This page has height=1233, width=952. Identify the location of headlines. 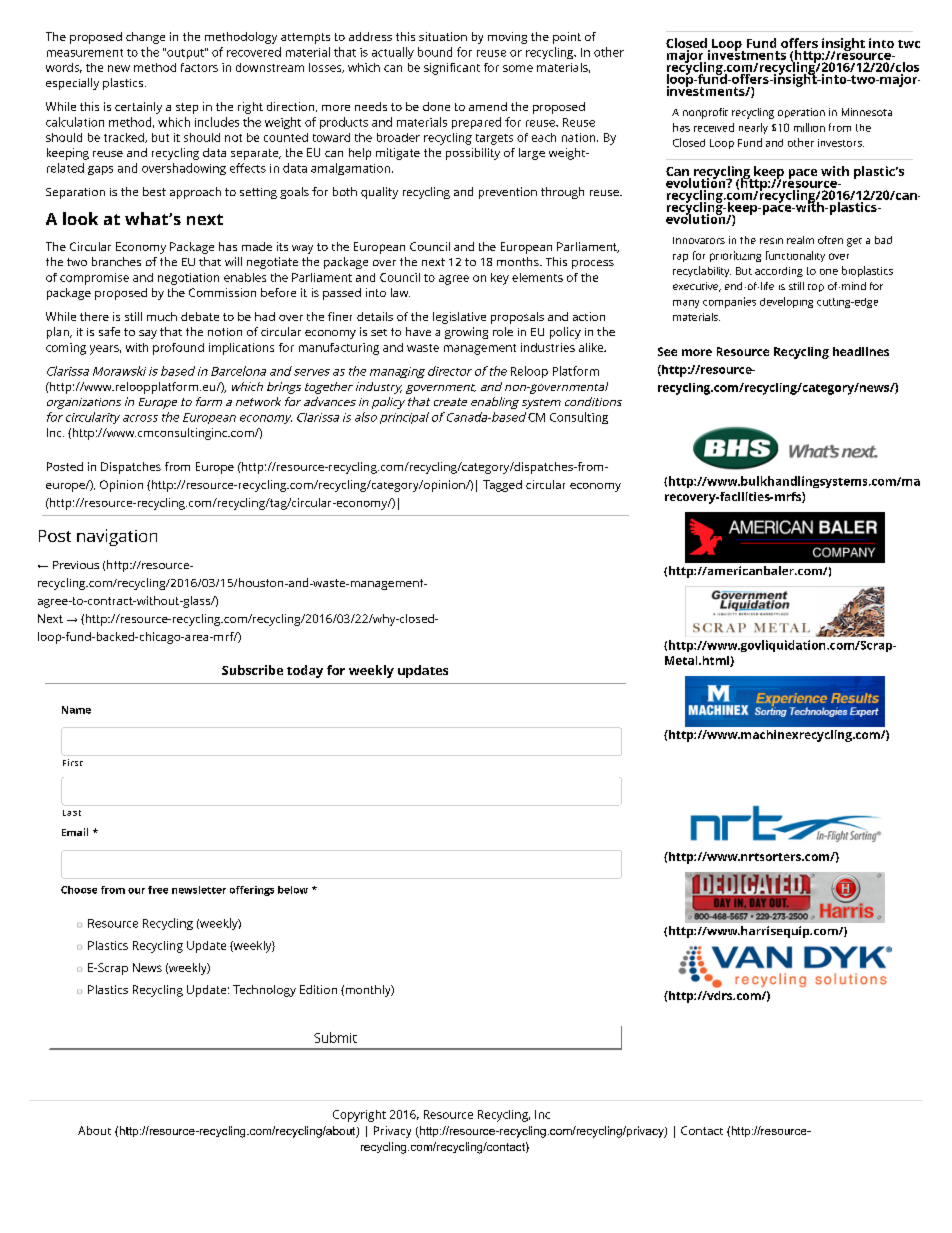
(861, 351).
